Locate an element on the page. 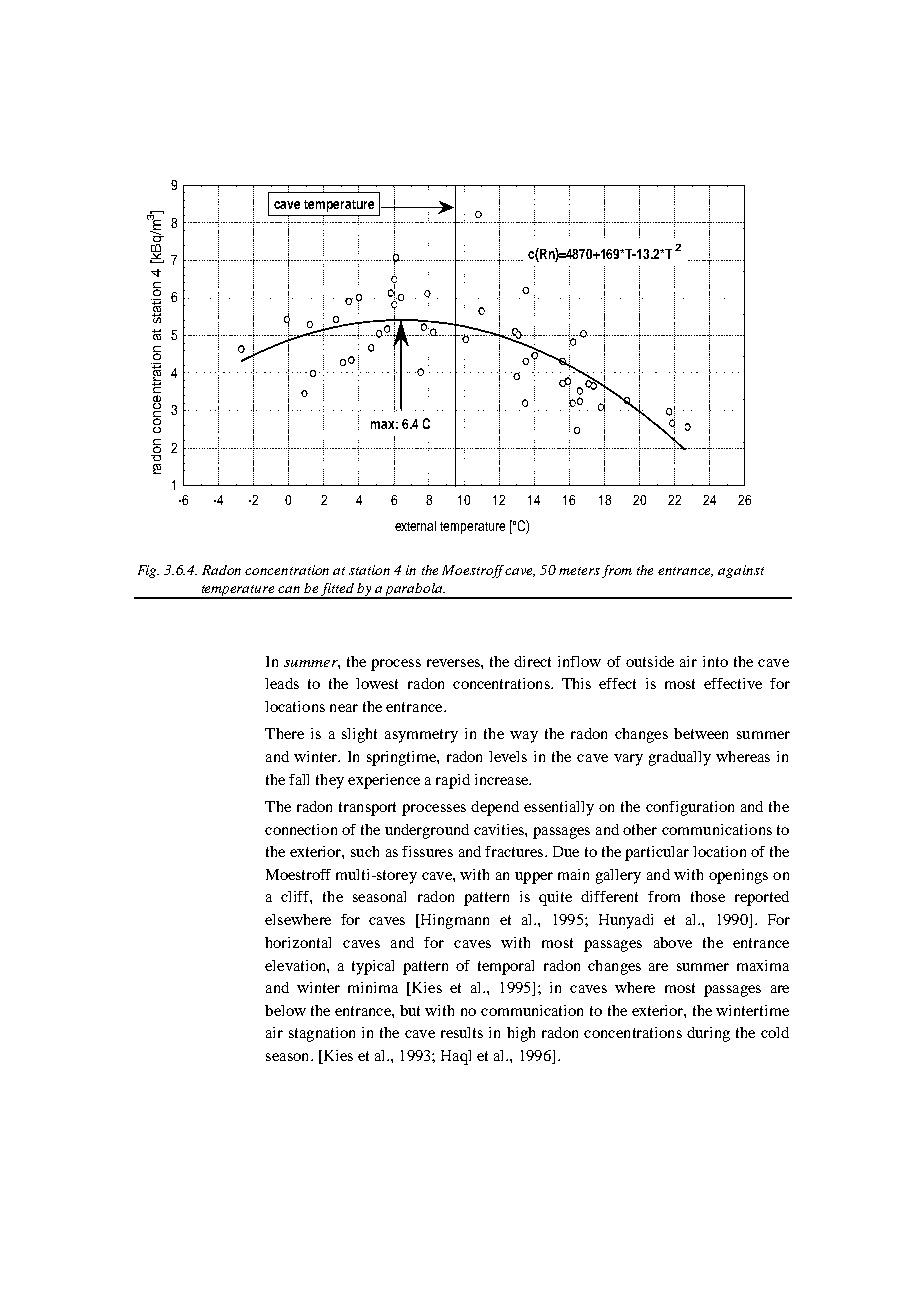 This document has width=924, height=1308. during is located at coordinates (708, 1034).
